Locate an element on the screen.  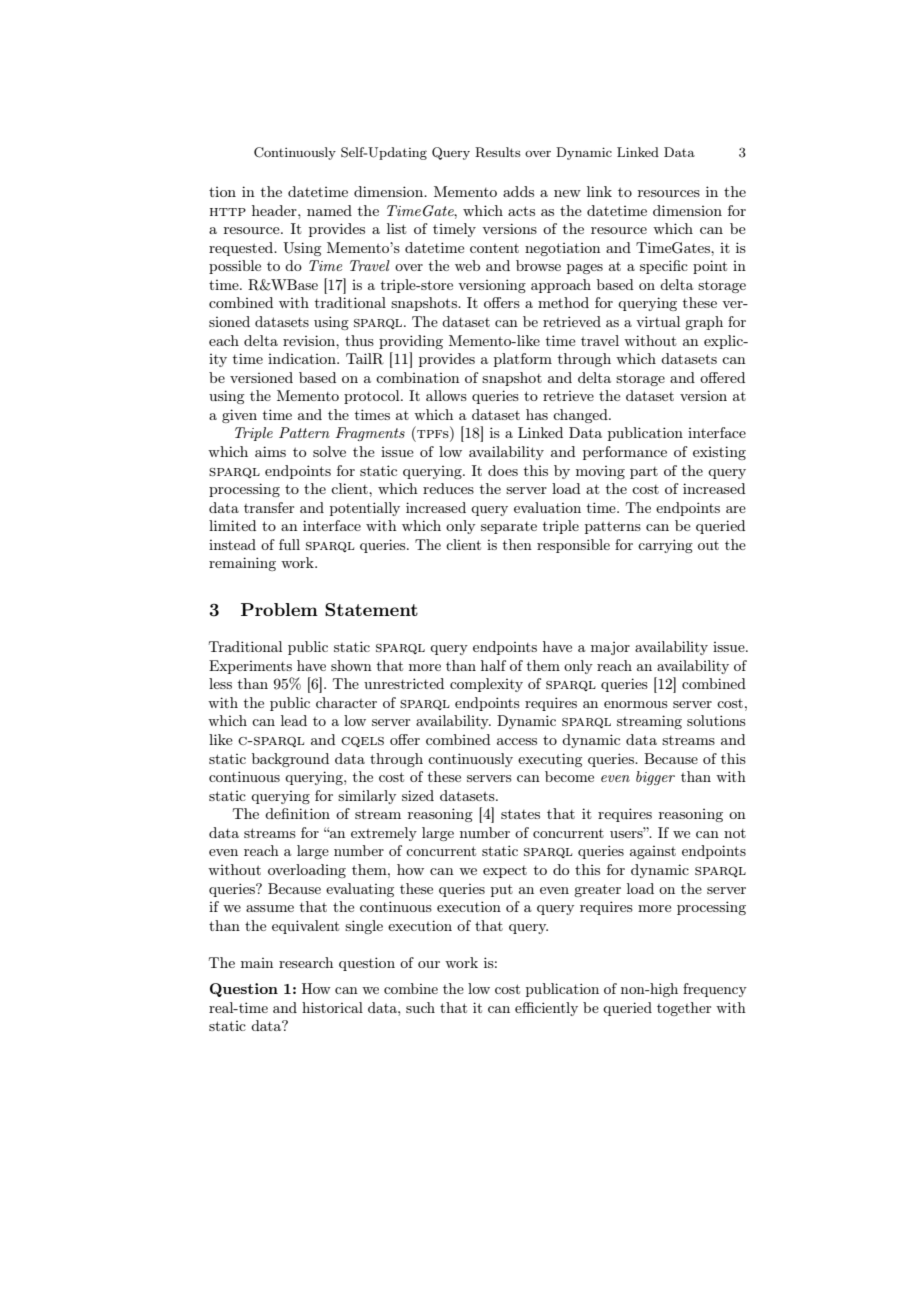
part is located at coordinates (644, 473).
